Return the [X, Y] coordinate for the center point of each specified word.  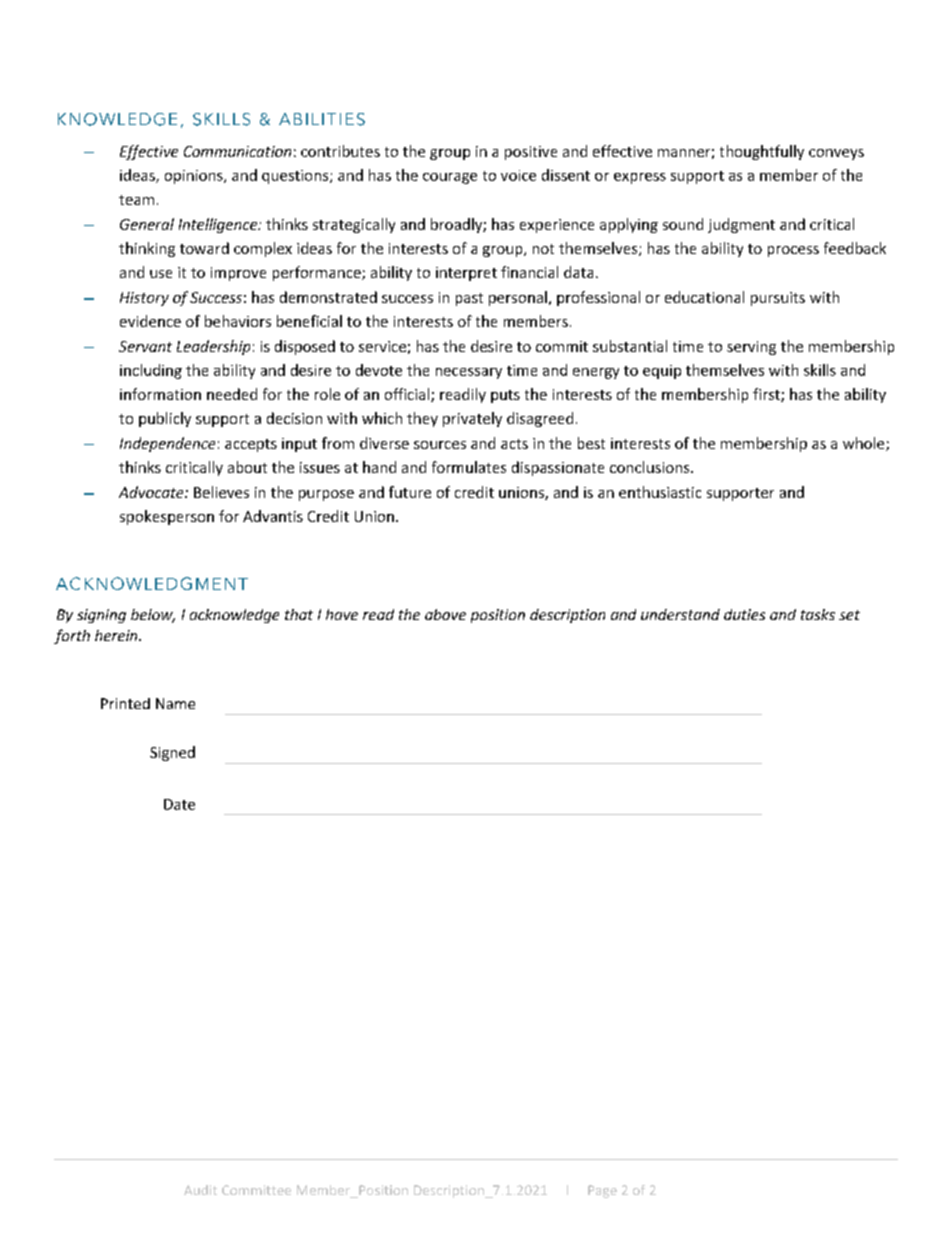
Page [602, 1191]
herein [117, 635]
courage [450, 178]
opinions [195, 177]
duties [744, 614]
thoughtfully [762, 152]
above [445, 614]
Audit [200, 1190]
